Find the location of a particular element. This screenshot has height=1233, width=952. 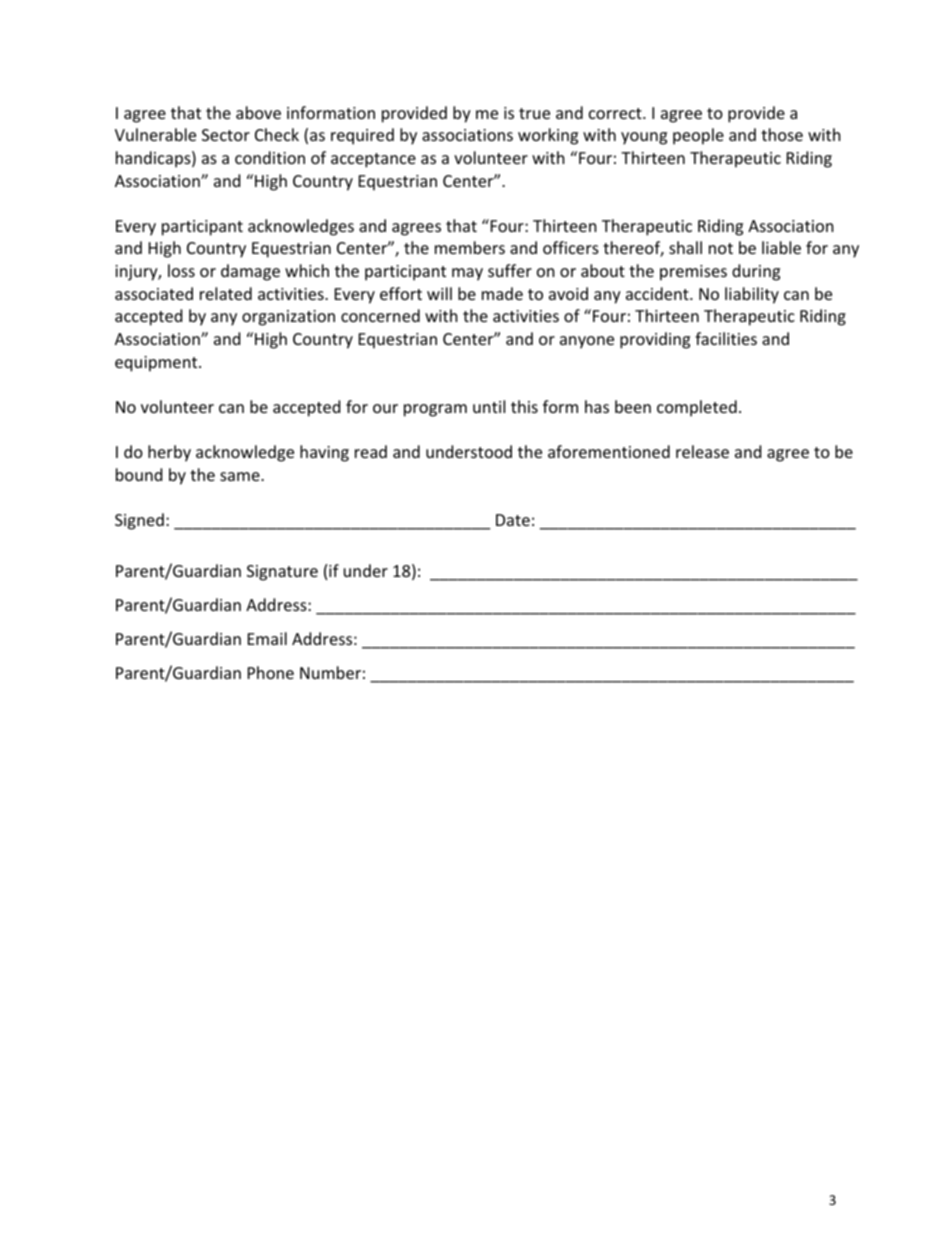

Signed is located at coordinates (139, 521).
